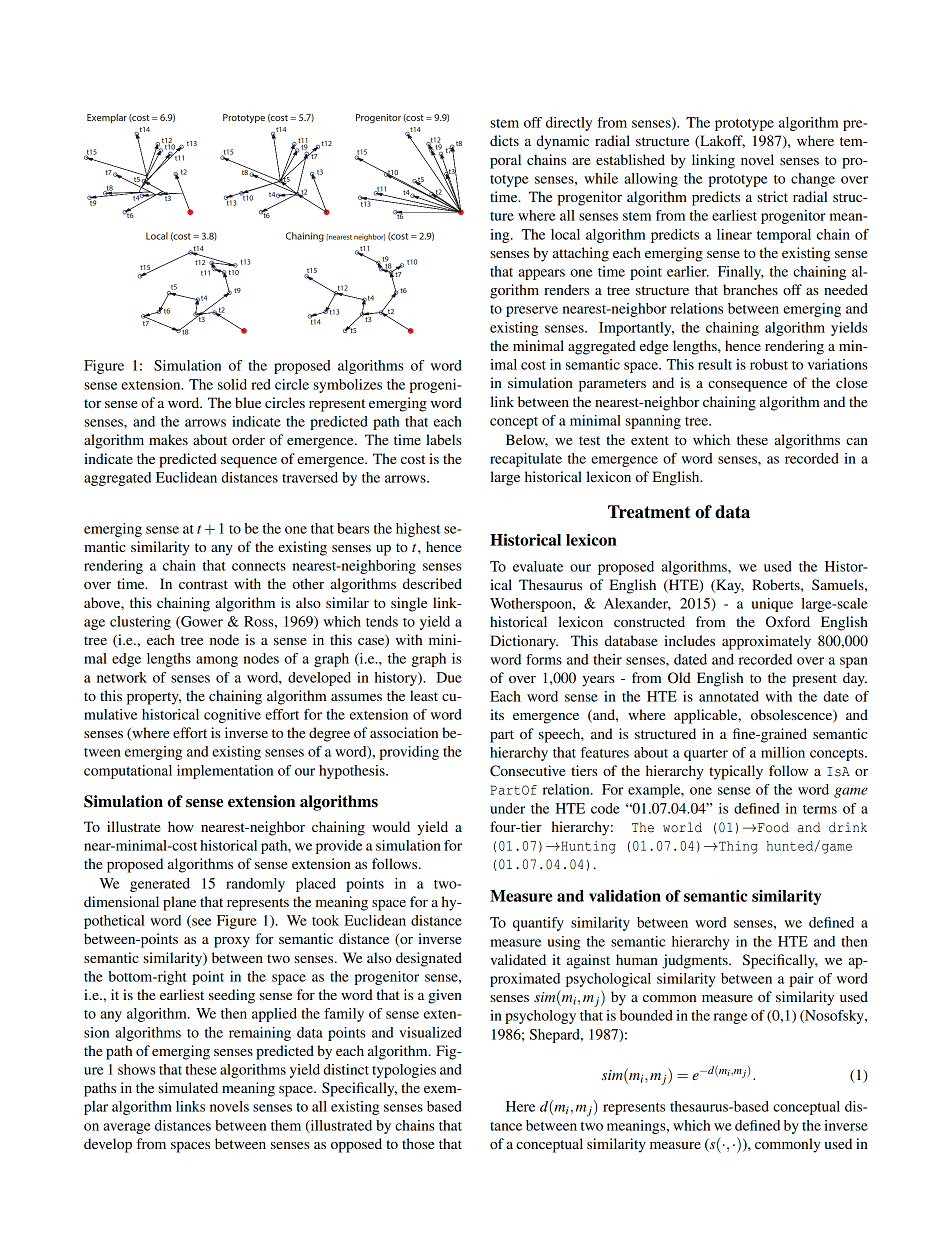  What do you see at coordinates (497, 714) in the image?
I see `its` at bounding box center [497, 714].
